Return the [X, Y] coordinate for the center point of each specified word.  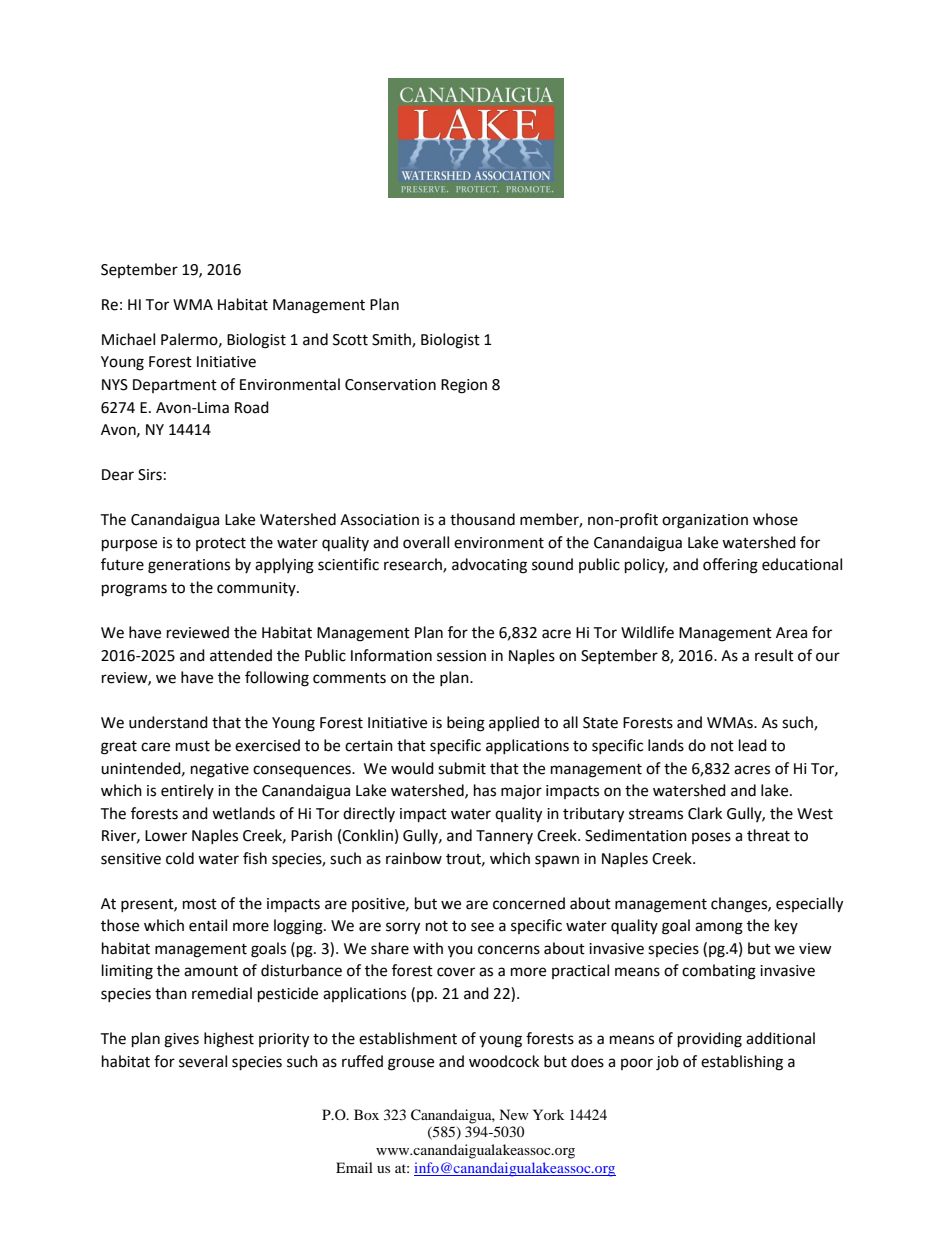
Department [175, 386]
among [719, 928]
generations [189, 566]
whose [775, 519]
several [203, 1061]
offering [730, 566]
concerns [509, 950]
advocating [489, 566]
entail [208, 925]
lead [753, 745]
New [514, 1114]
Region [464, 386]
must [193, 746]
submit [462, 768]
